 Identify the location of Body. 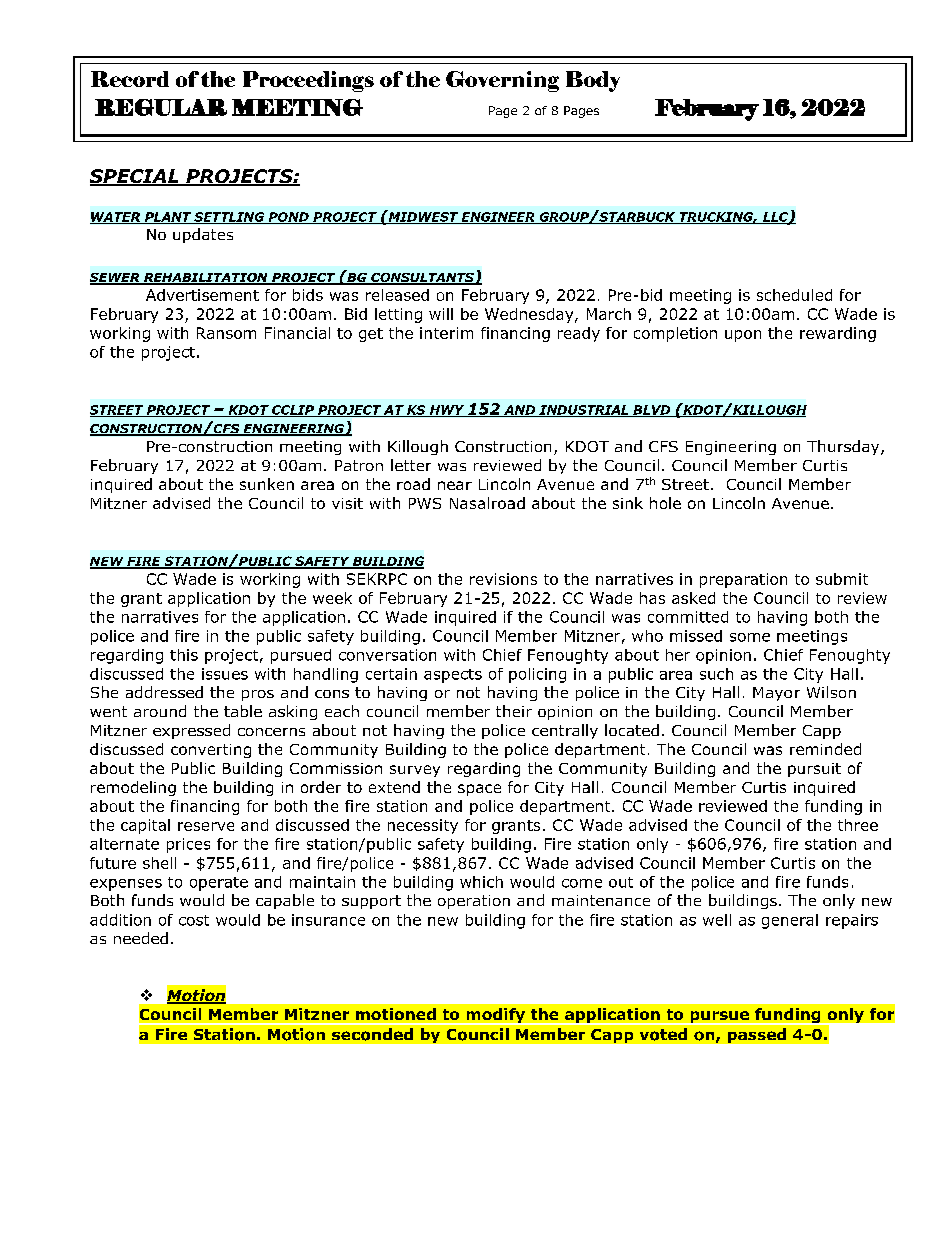
(593, 81).
